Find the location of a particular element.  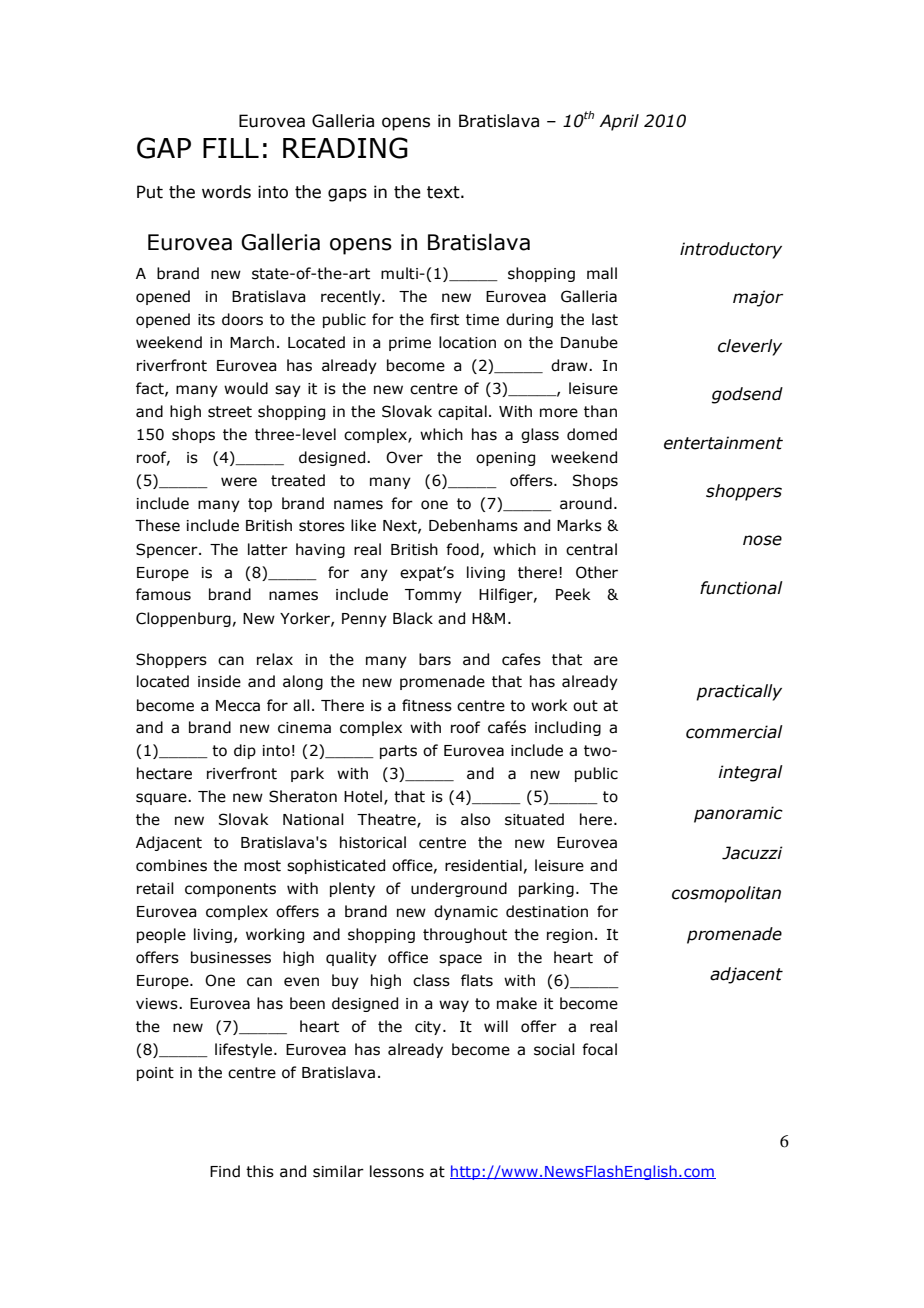

practically is located at coordinates (739, 692).
